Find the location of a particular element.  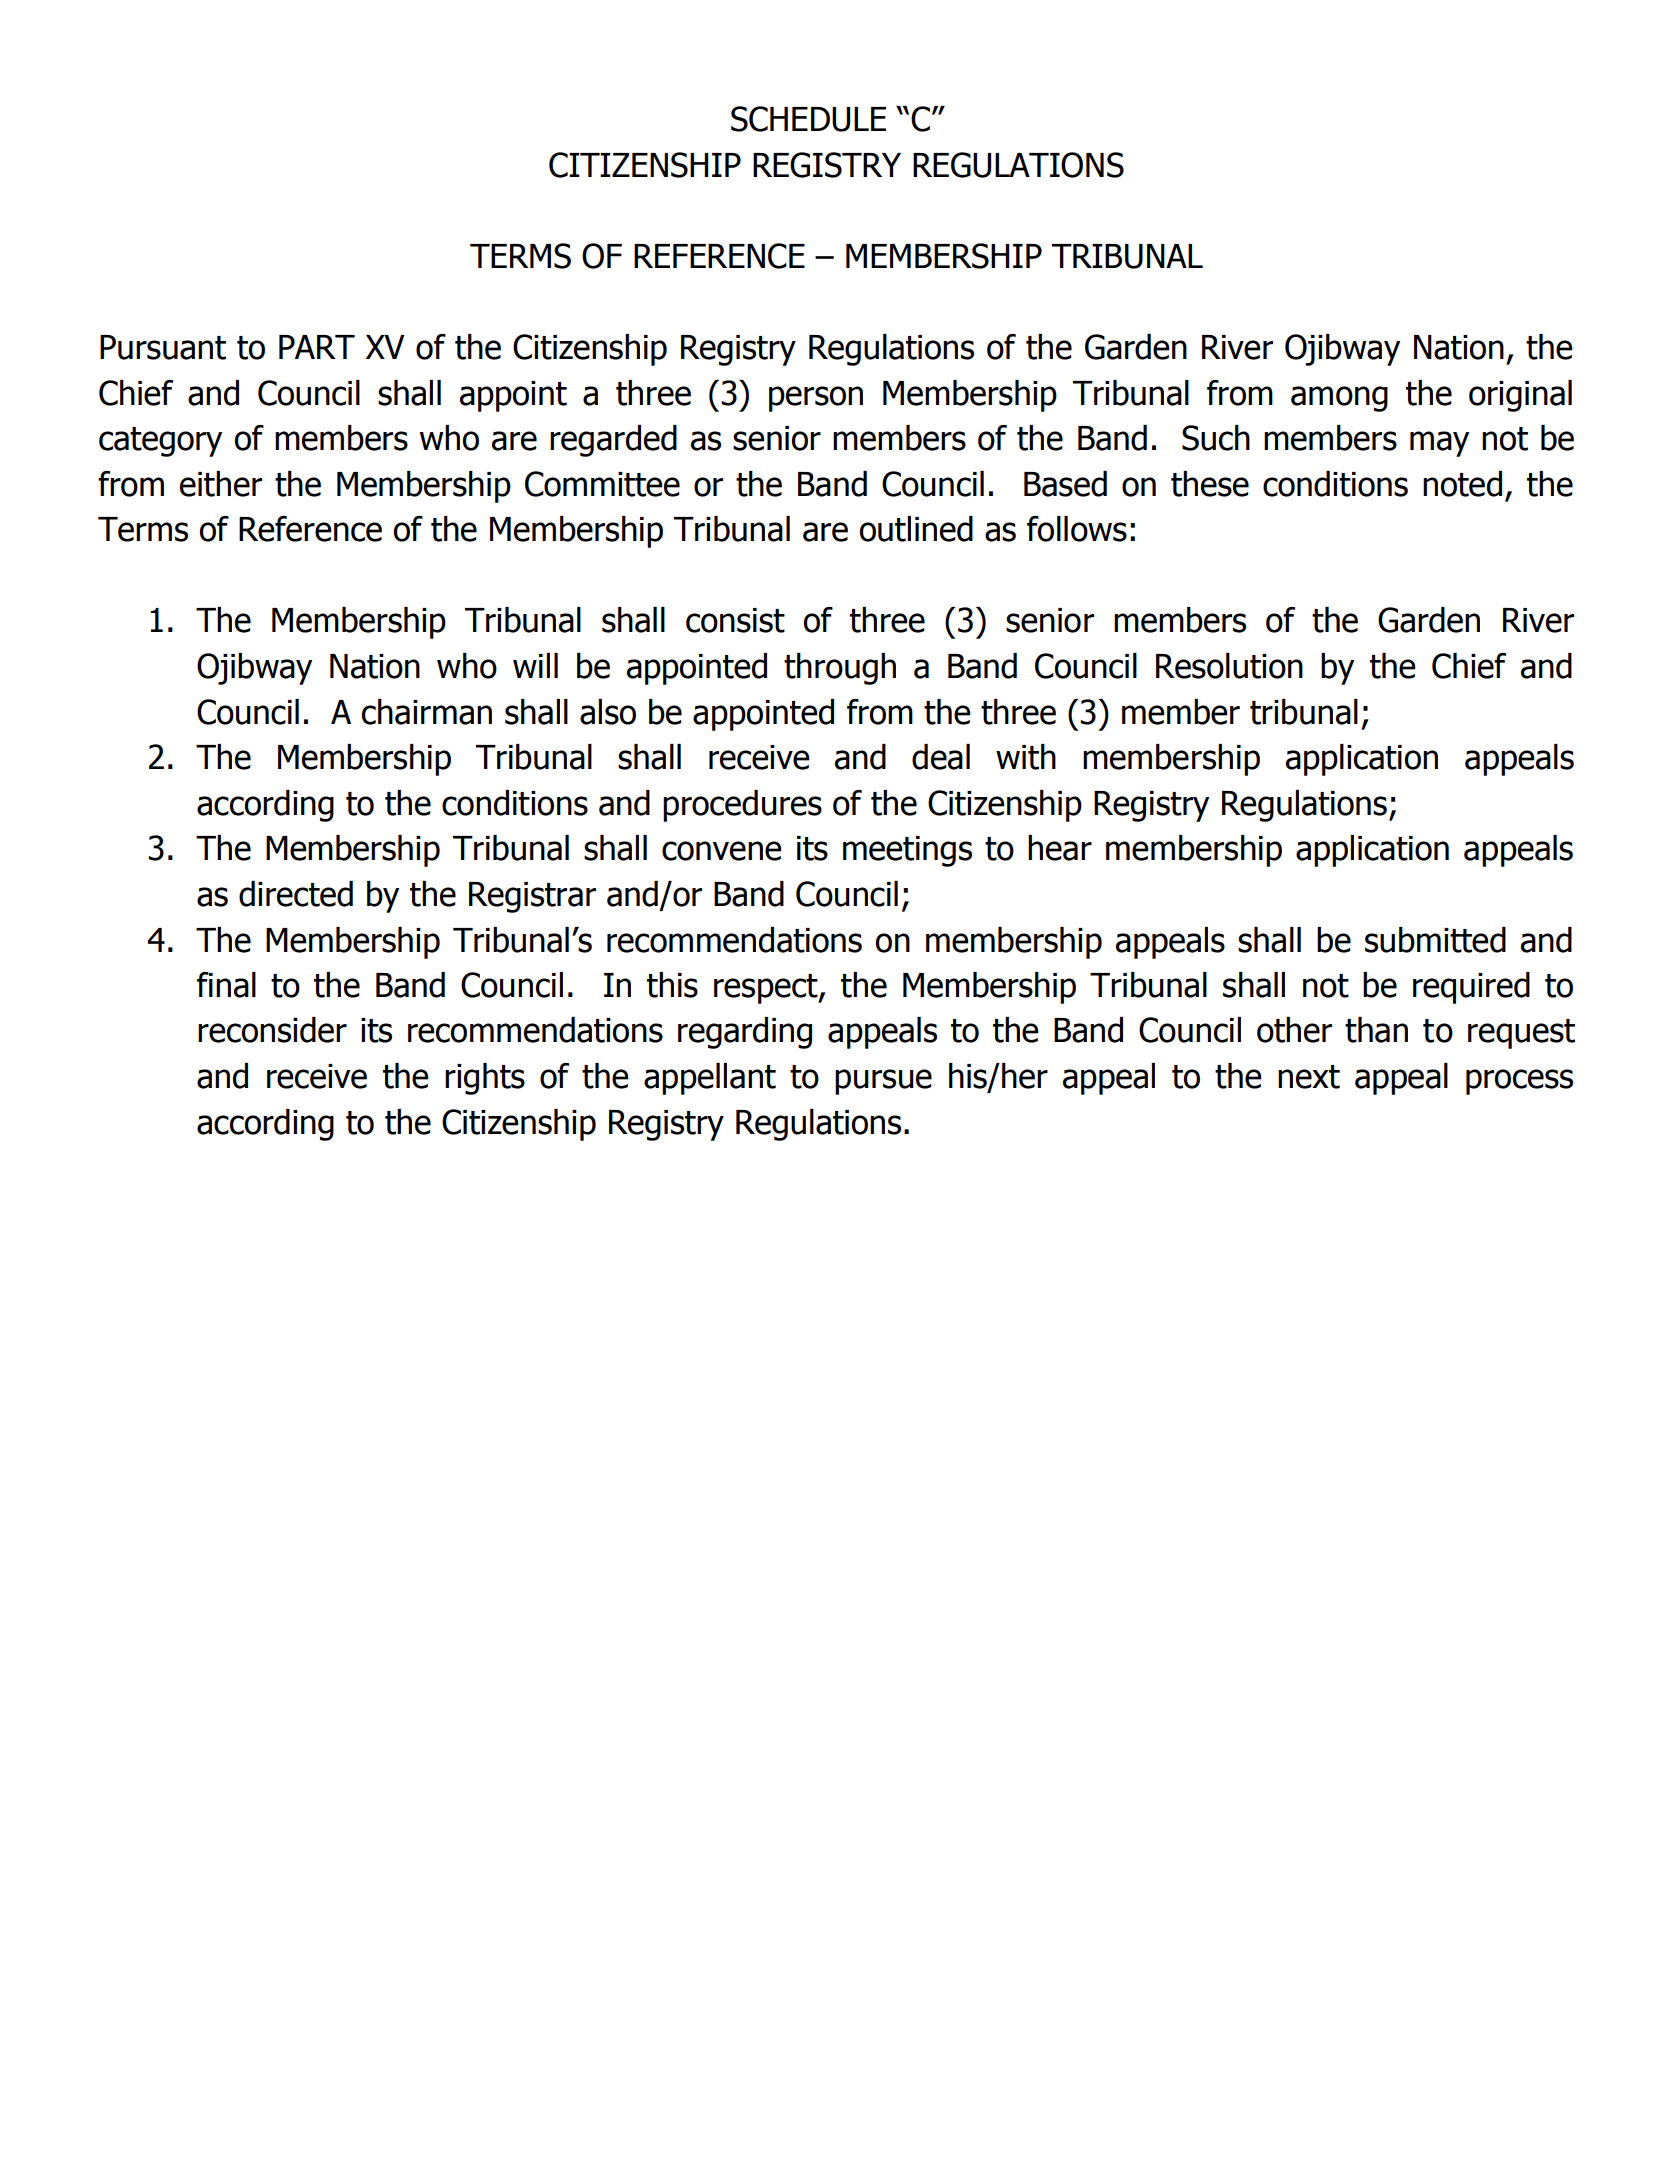

consist is located at coordinates (735, 620).
